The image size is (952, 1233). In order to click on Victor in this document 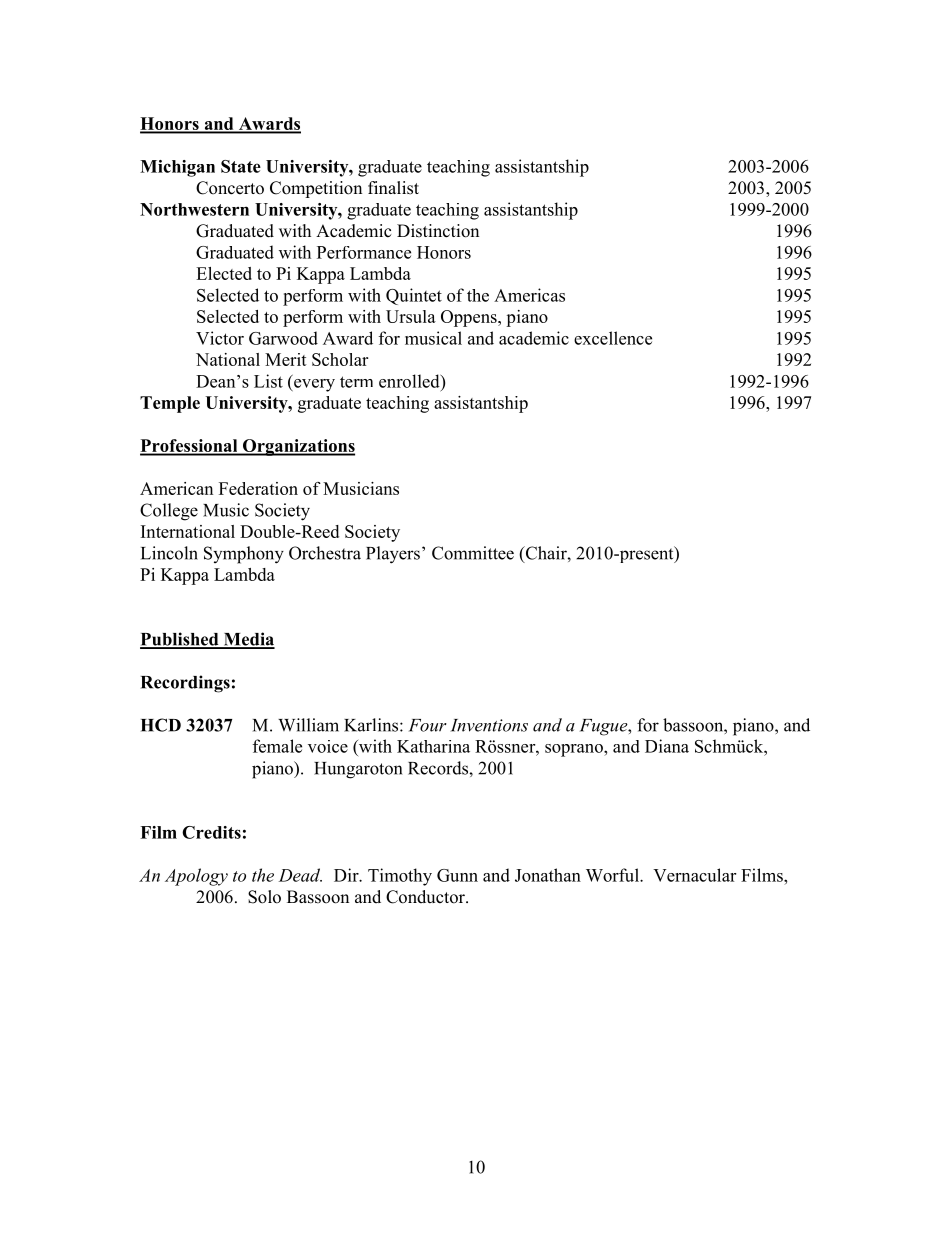, I will do `click(220, 338)`.
